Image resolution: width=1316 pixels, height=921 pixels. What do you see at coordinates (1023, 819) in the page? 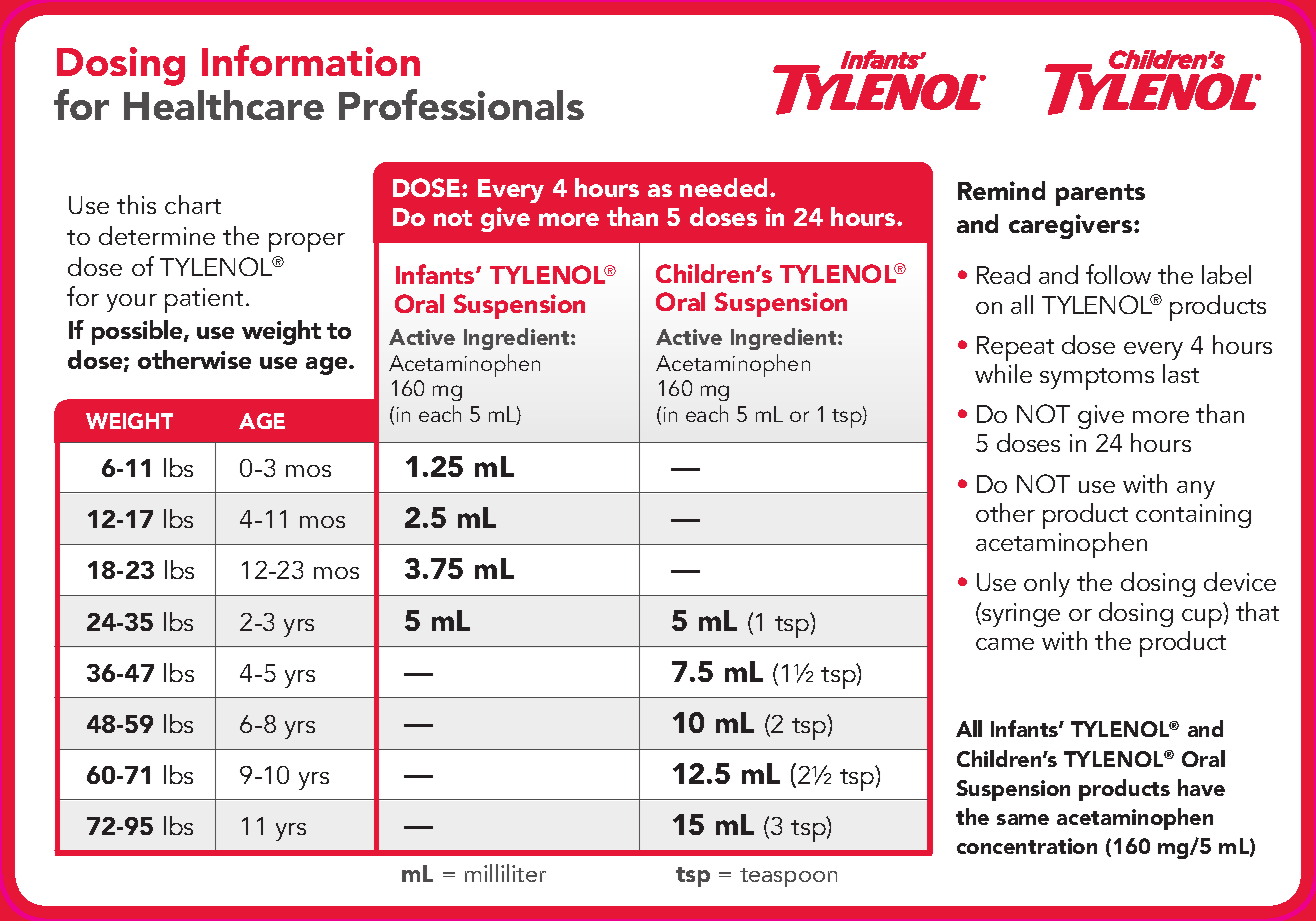
I see `same` at bounding box center [1023, 819].
